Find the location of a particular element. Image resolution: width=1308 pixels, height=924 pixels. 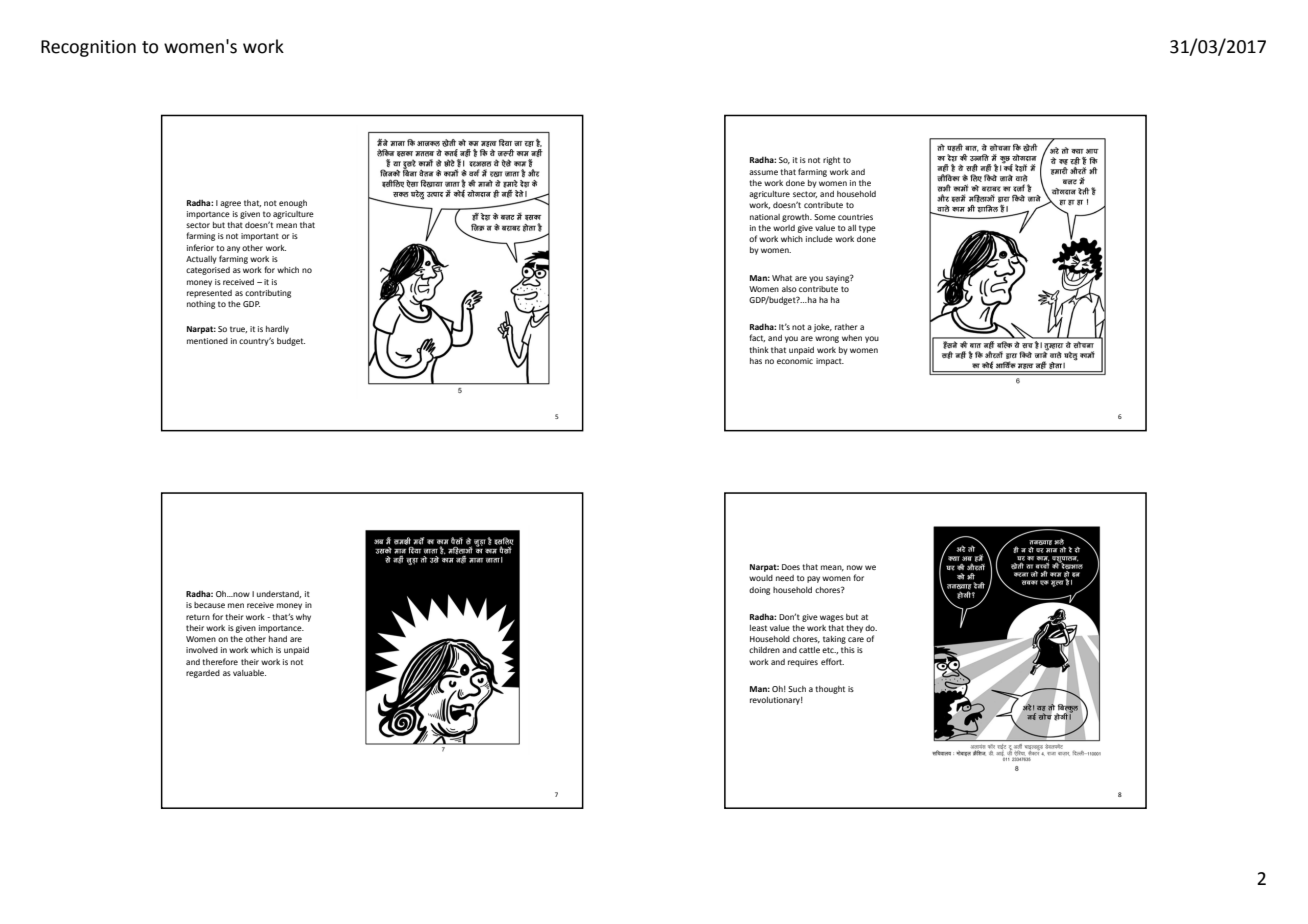

enough is located at coordinates (293, 204).
